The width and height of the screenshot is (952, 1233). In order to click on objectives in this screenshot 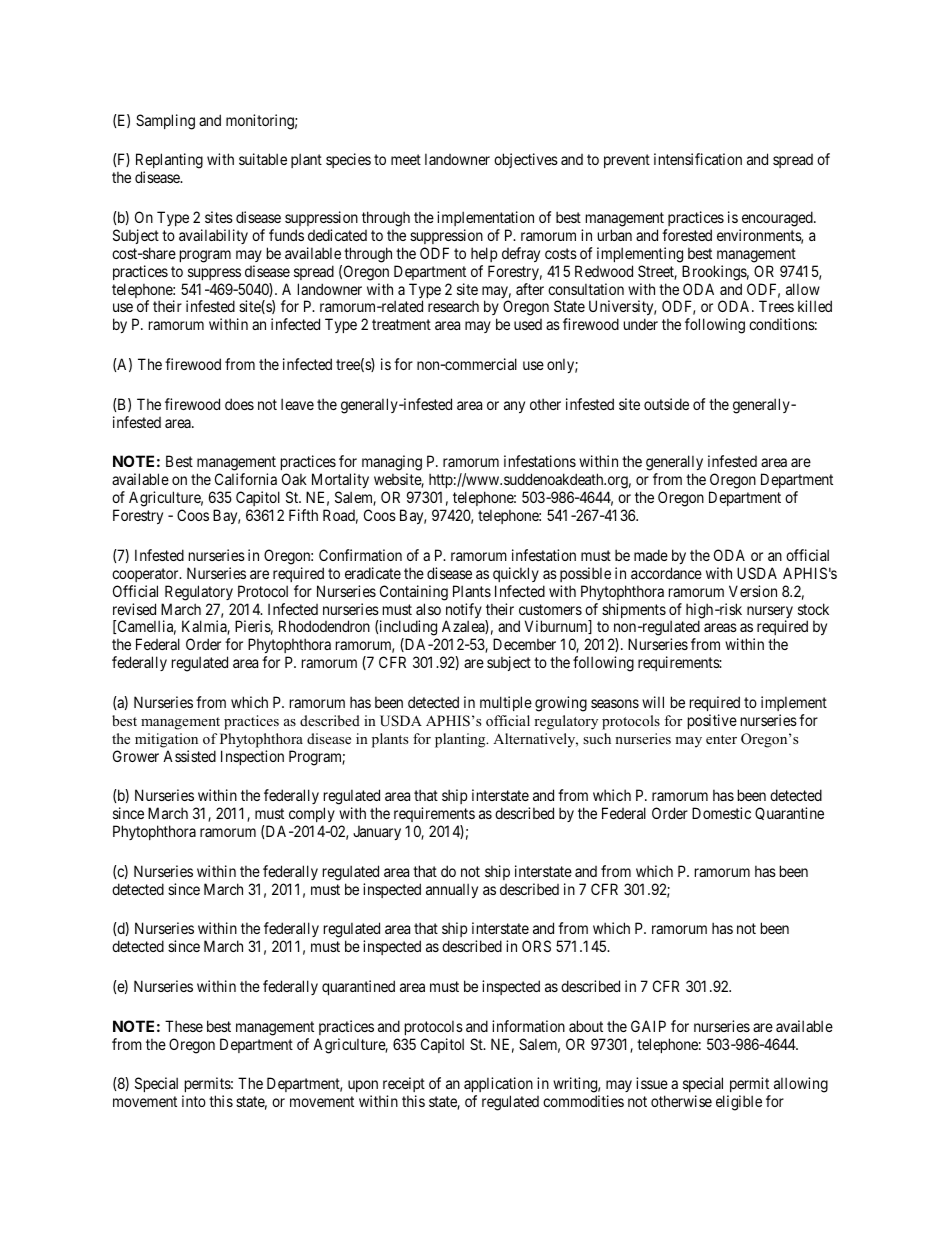, I will do `click(526, 160)`.
